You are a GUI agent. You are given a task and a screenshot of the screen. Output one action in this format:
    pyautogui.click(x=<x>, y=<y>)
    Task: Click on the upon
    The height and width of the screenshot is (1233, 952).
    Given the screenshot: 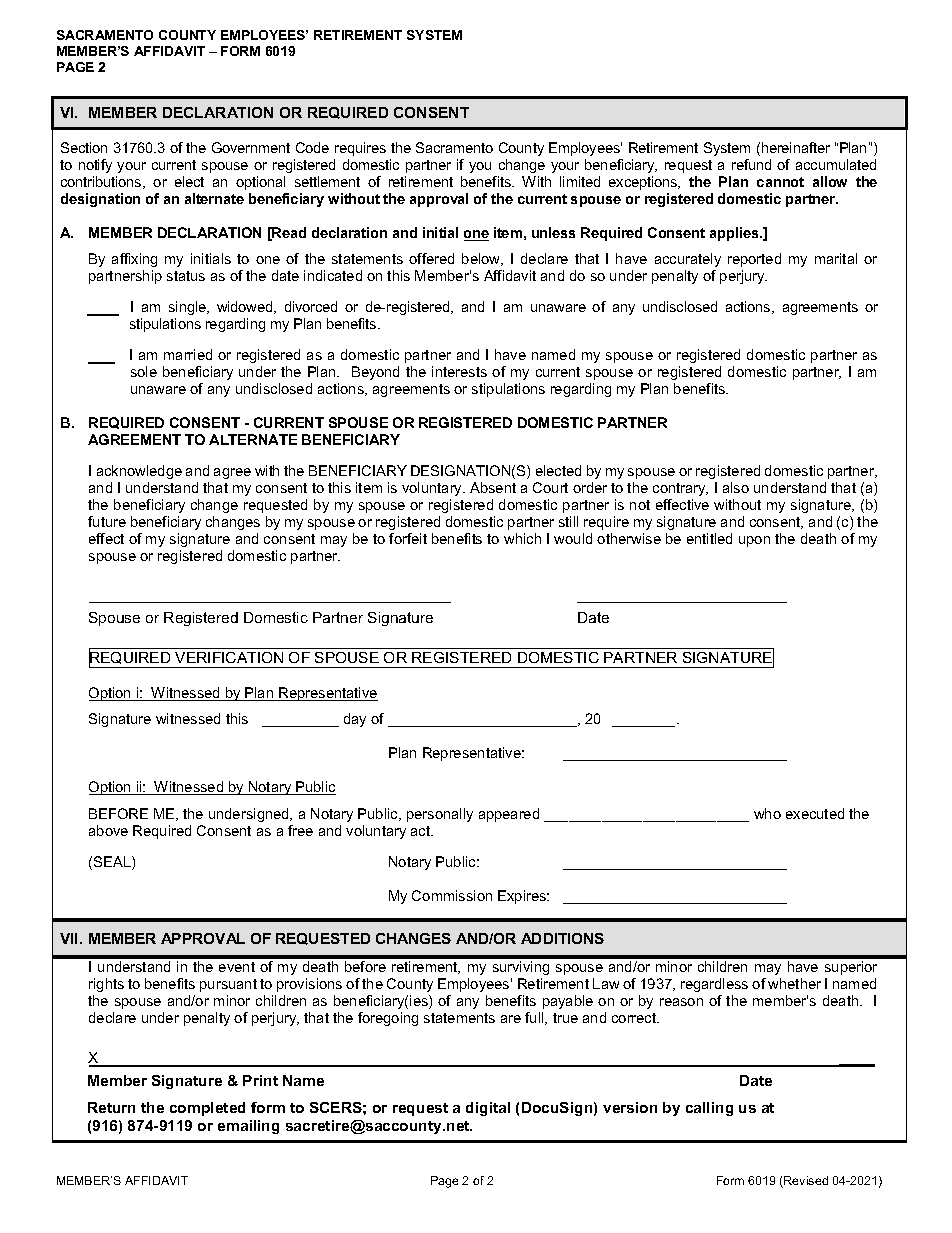 What is the action you would take?
    pyautogui.click(x=754, y=541)
